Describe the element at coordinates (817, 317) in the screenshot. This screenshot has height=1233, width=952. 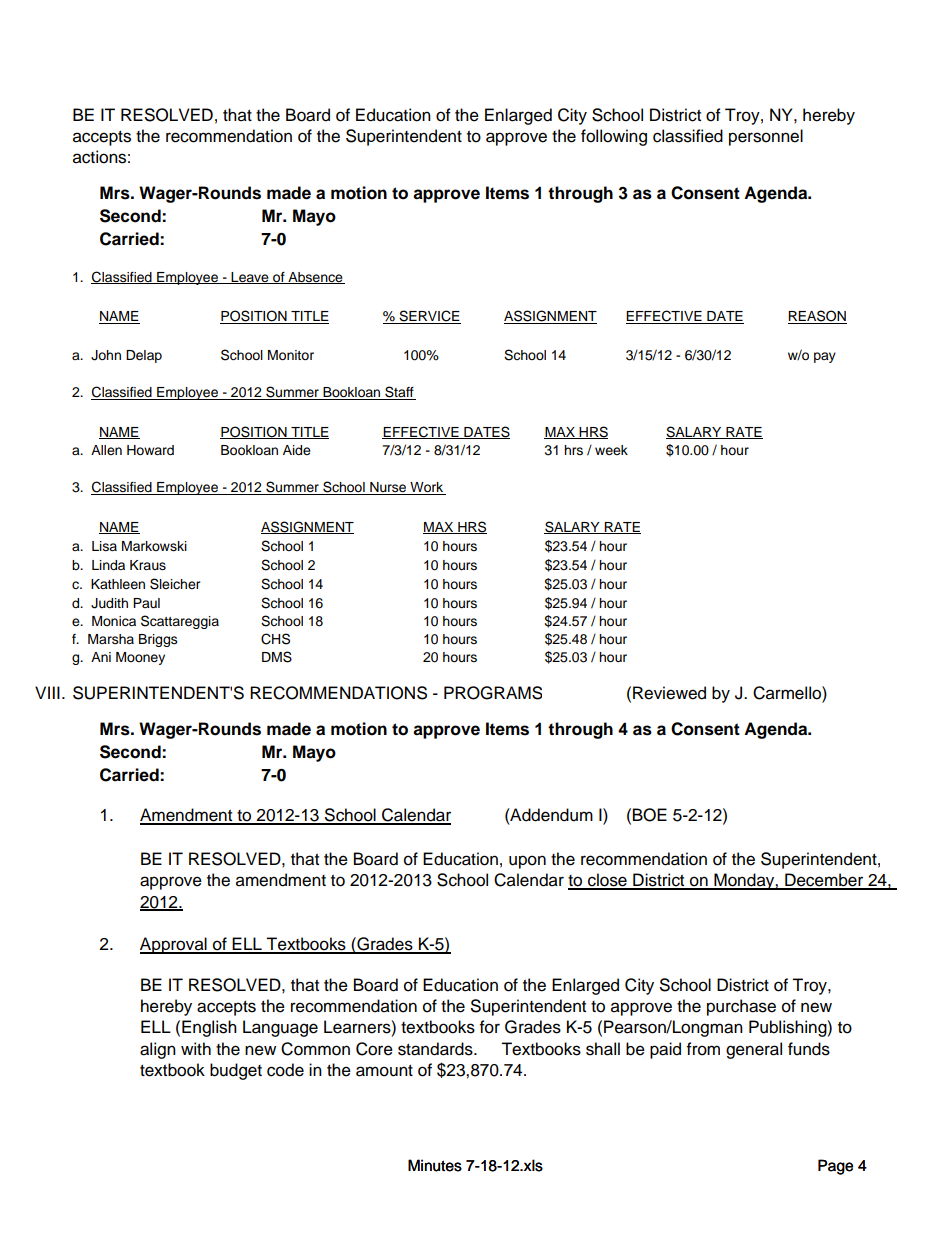
I see `REASON` at that location.
